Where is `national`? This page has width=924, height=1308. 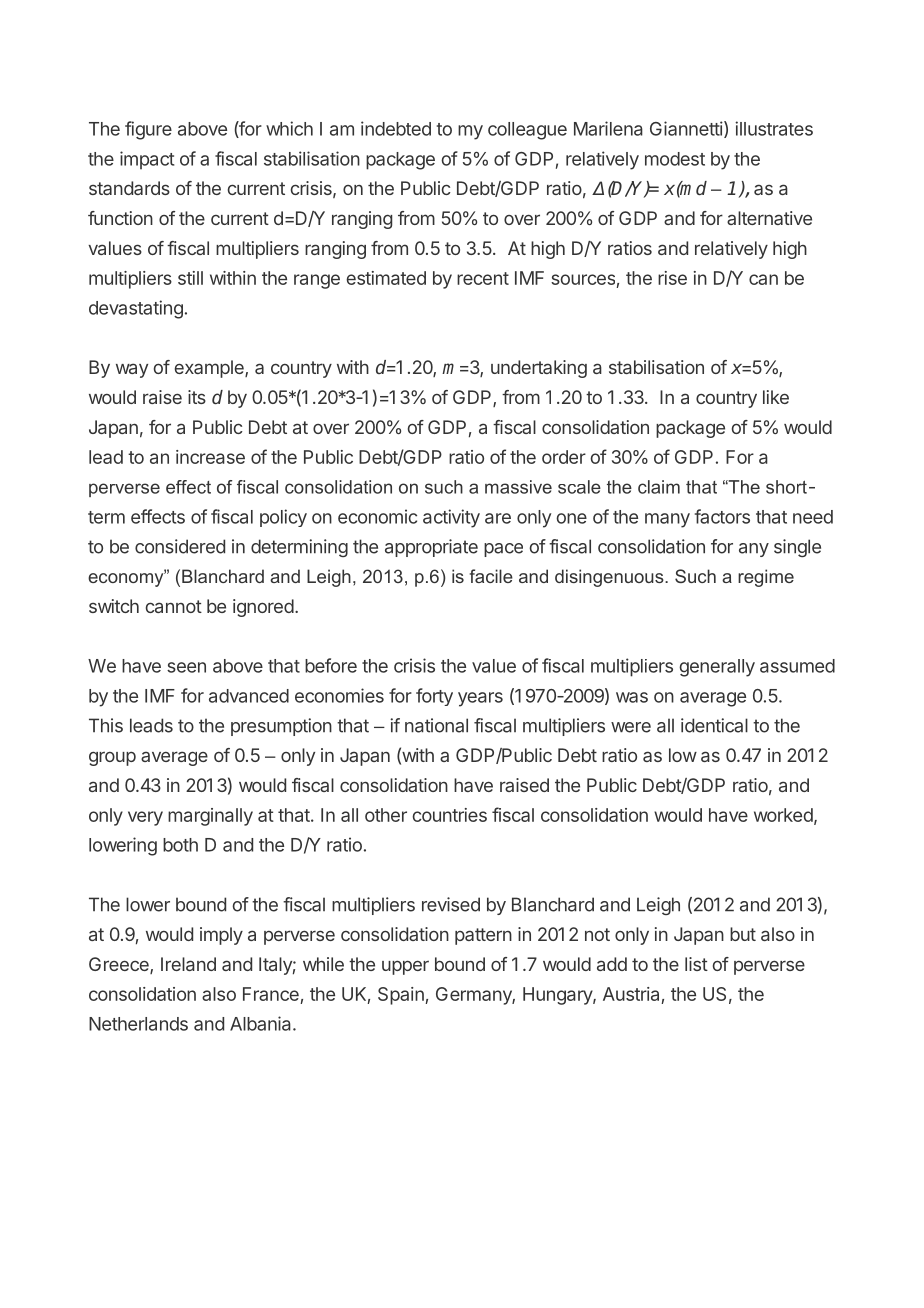 national is located at coordinates (436, 725).
